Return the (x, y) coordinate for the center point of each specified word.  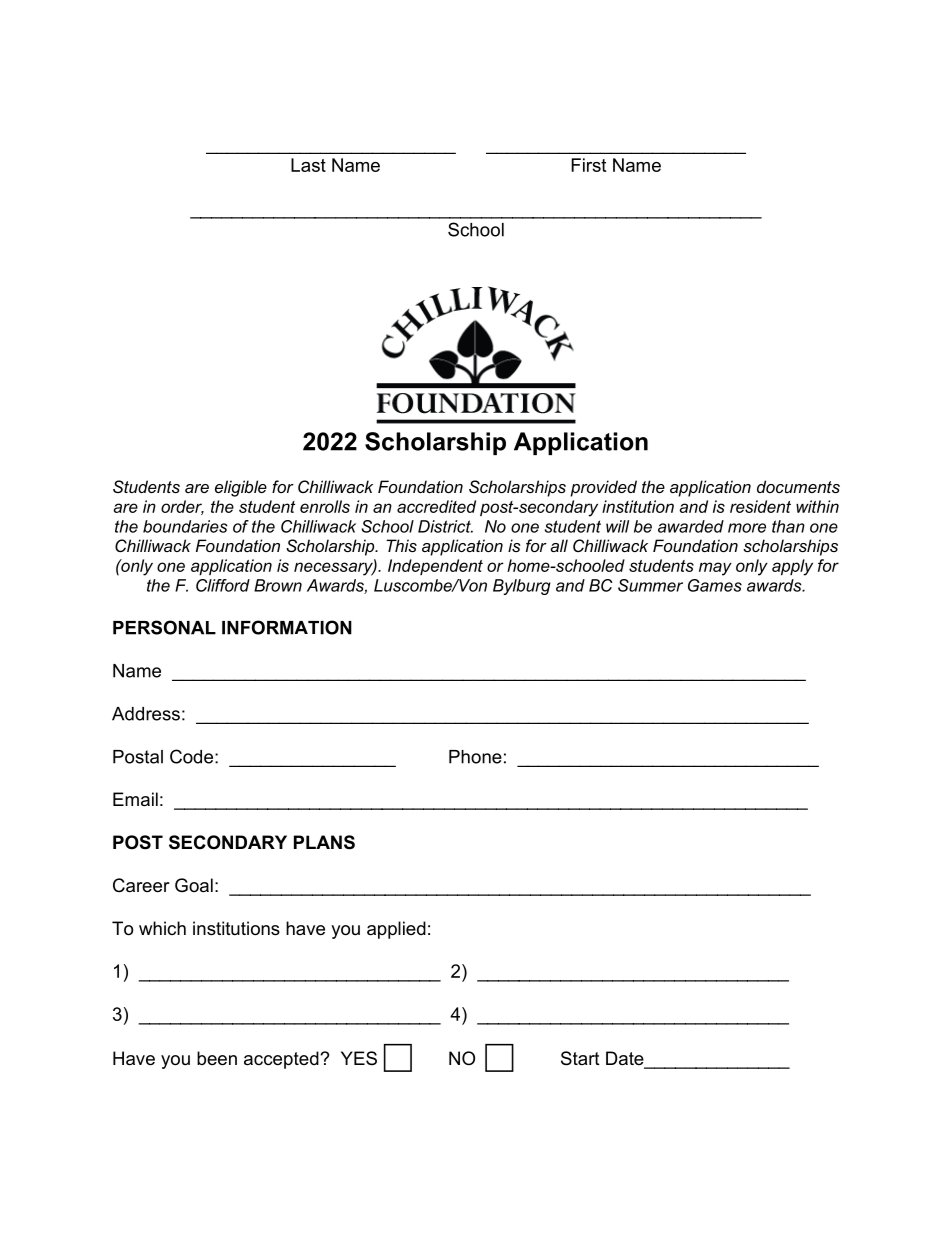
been (217, 1058)
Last (308, 165)
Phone (475, 757)
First (588, 165)
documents (798, 486)
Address (146, 714)
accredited (436, 506)
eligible (241, 488)
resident (760, 506)
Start (580, 1058)
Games (715, 585)
